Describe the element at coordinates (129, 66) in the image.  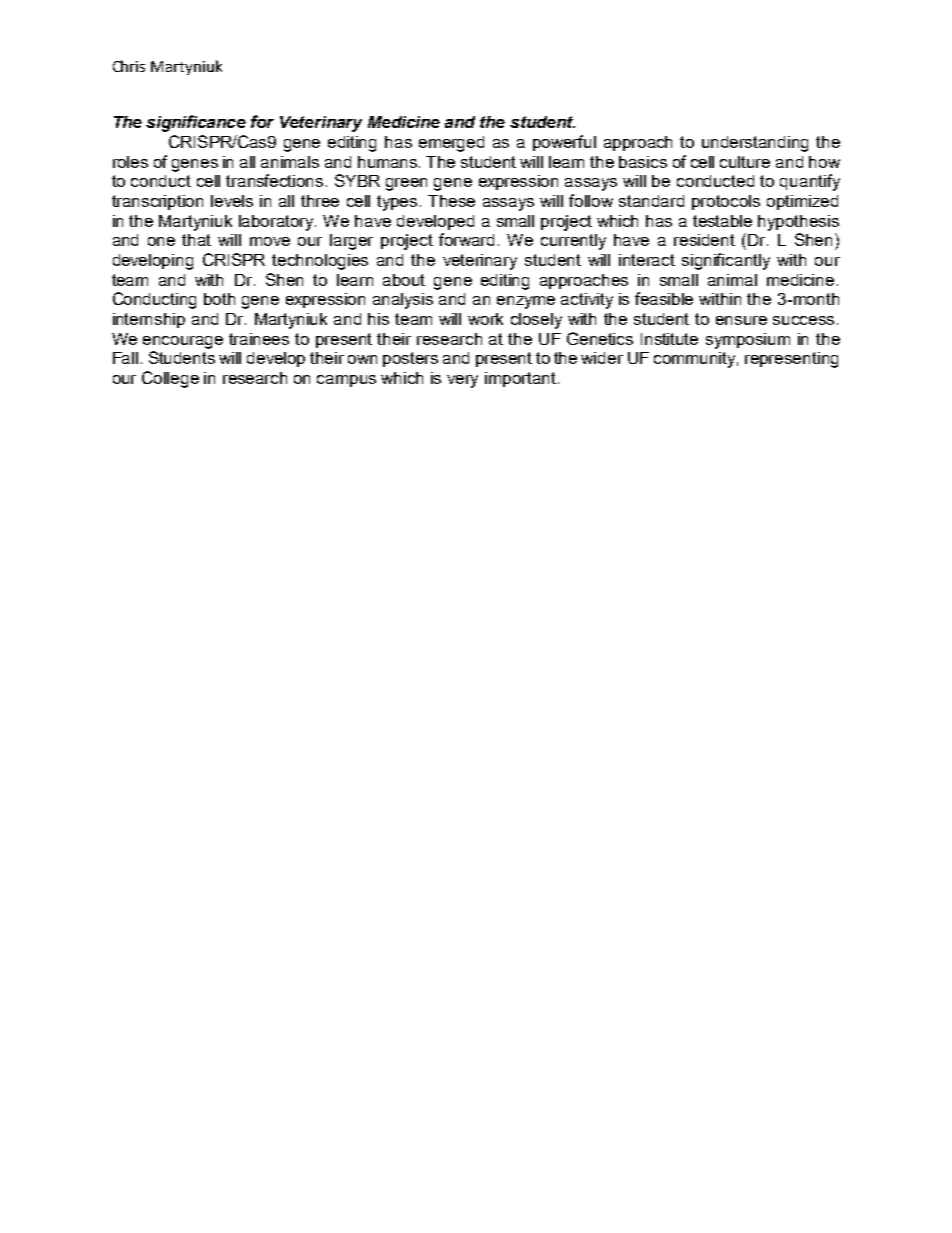
I see `Chris` at that location.
